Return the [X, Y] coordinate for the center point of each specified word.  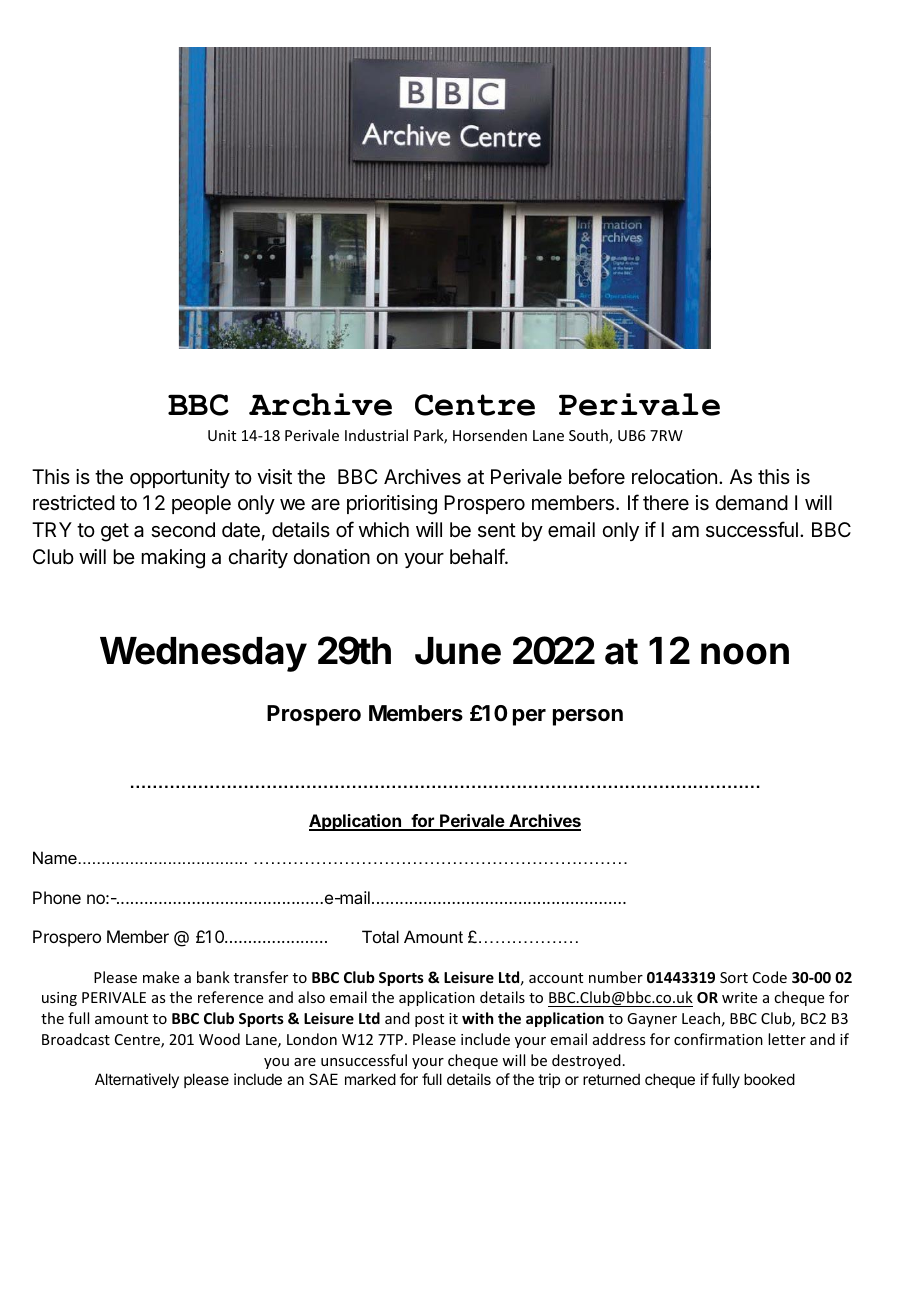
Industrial [376, 435]
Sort [734, 977]
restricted [74, 503]
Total [380, 936]
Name [55, 857]
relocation [674, 477]
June [458, 651]
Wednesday [203, 654]
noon [745, 654]
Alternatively [137, 1080]
